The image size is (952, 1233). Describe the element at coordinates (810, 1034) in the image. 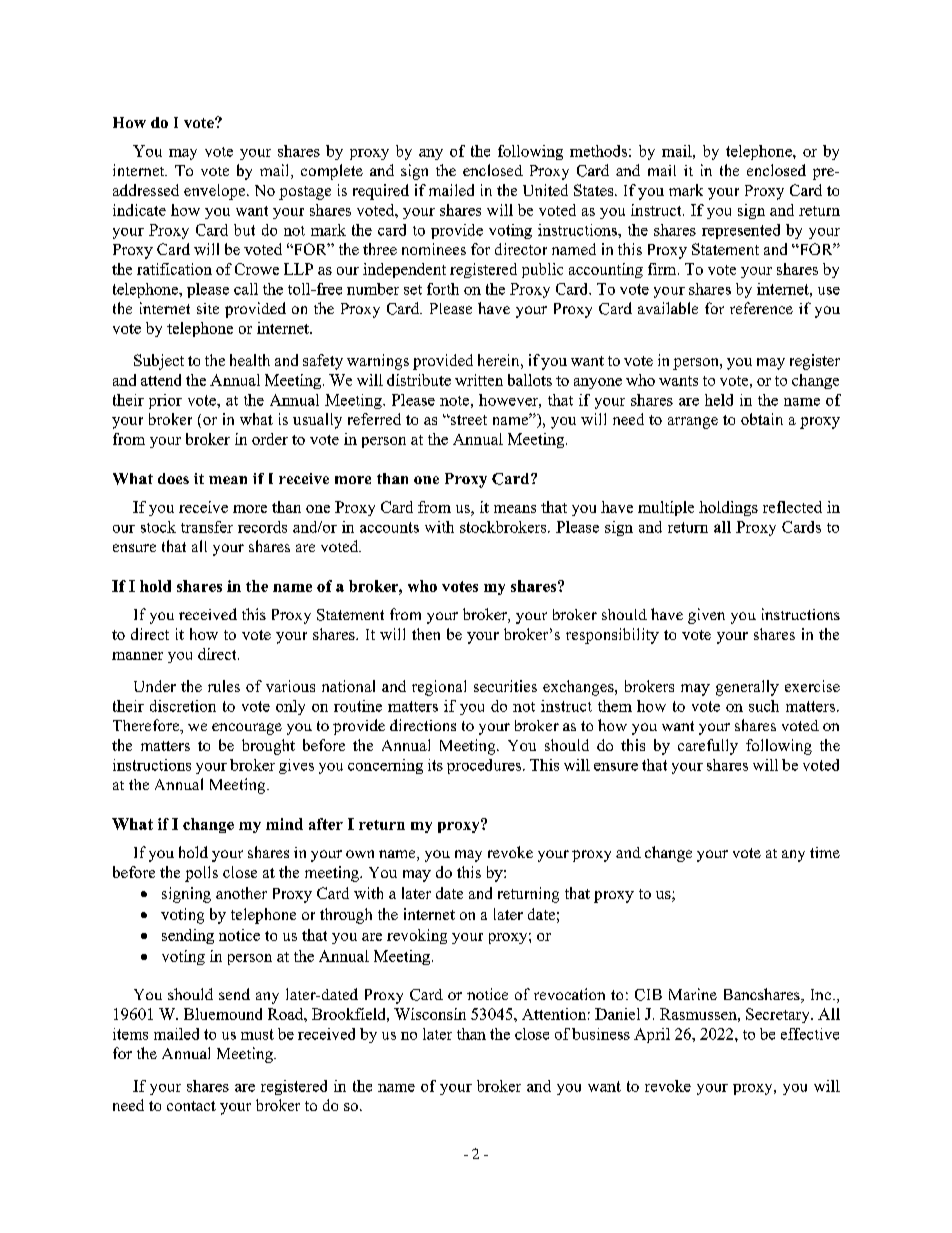

I see `effective` at that location.
